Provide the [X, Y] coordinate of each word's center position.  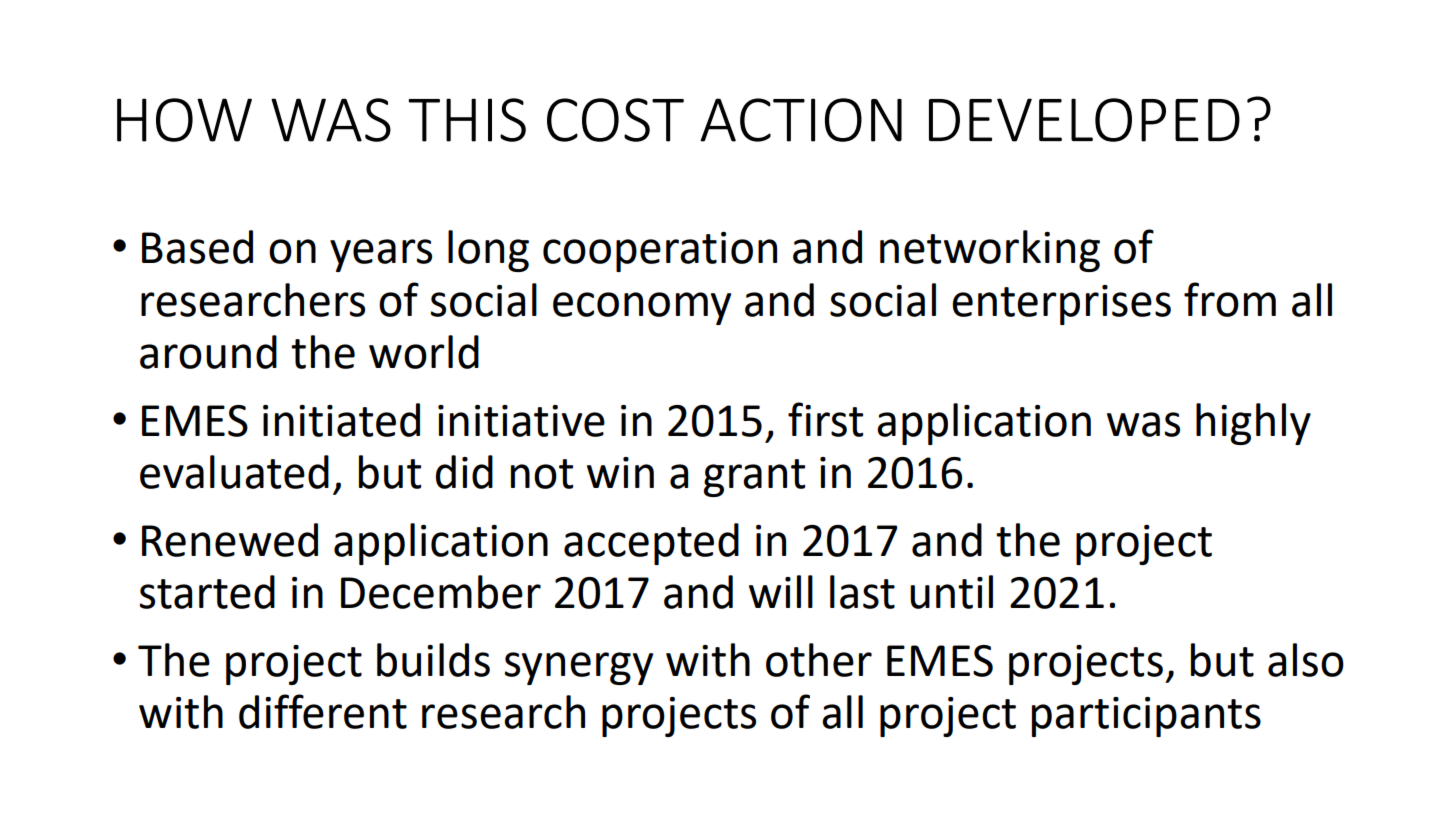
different [323, 711]
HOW [184, 120]
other [819, 660]
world [424, 352]
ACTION [801, 120]
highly [1253, 424]
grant [754, 478]
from [1230, 299]
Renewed [230, 540]
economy [642, 308]
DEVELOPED [1084, 120]
